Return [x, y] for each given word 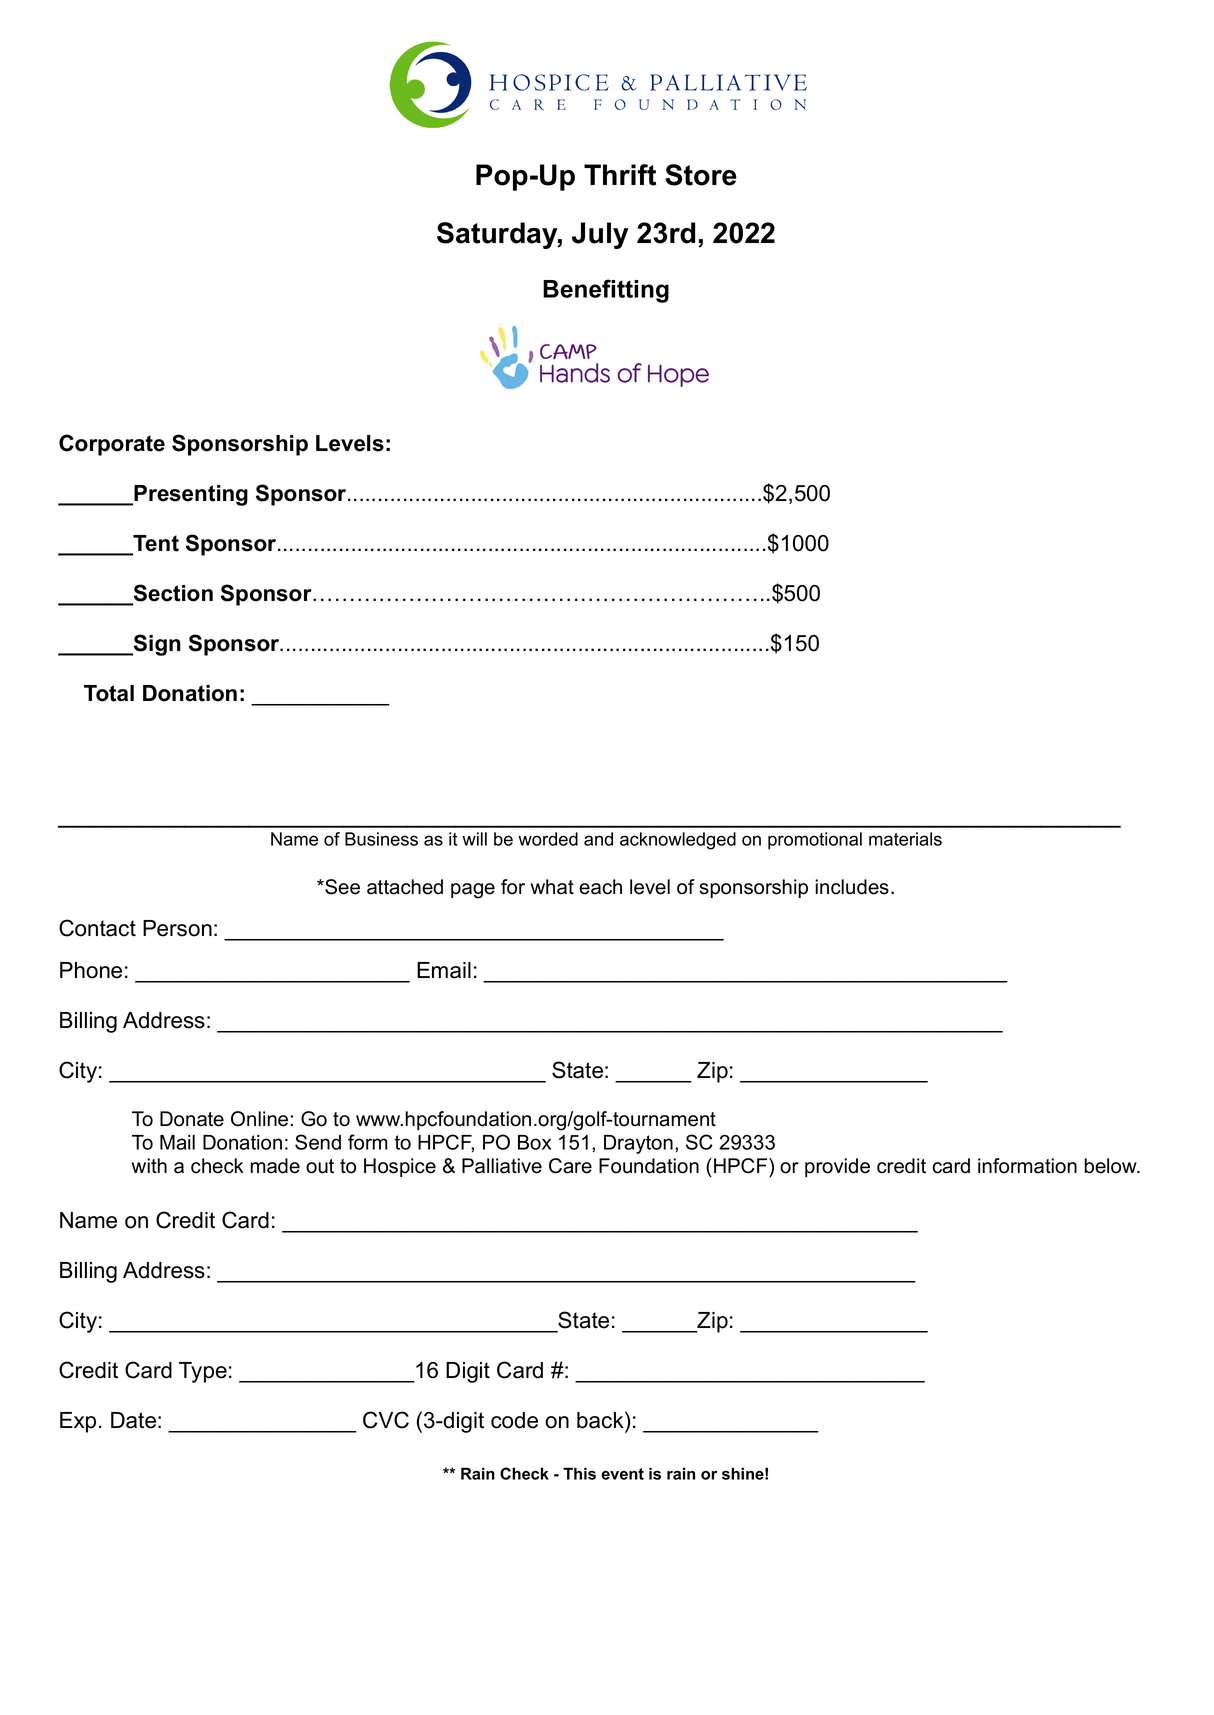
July [600, 235]
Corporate [112, 445]
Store [701, 175]
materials [905, 839]
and [598, 839]
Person [177, 928]
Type [203, 1372]
